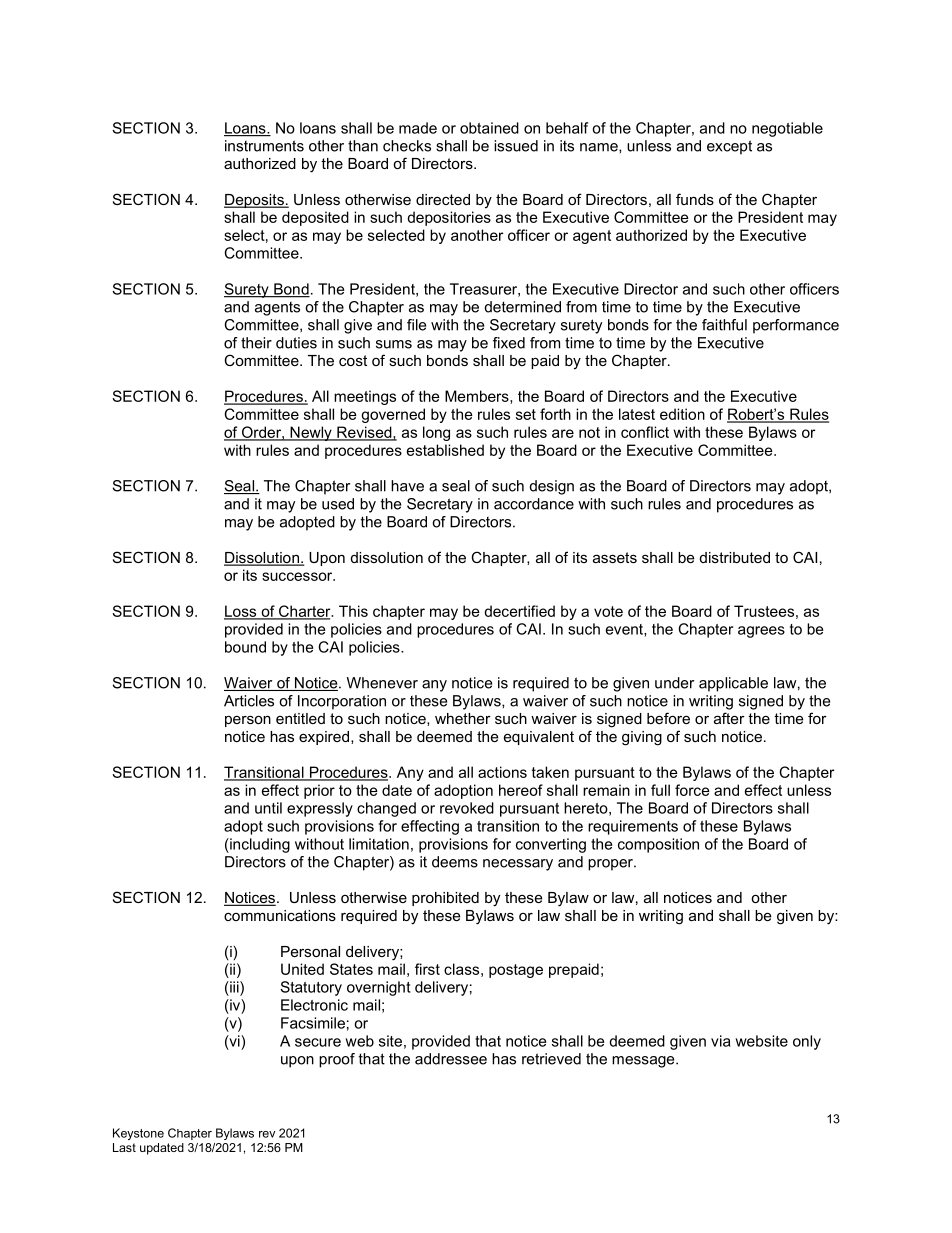 Image resolution: width=952 pixels, height=1233 pixels. I want to click on instruments, so click(264, 146).
